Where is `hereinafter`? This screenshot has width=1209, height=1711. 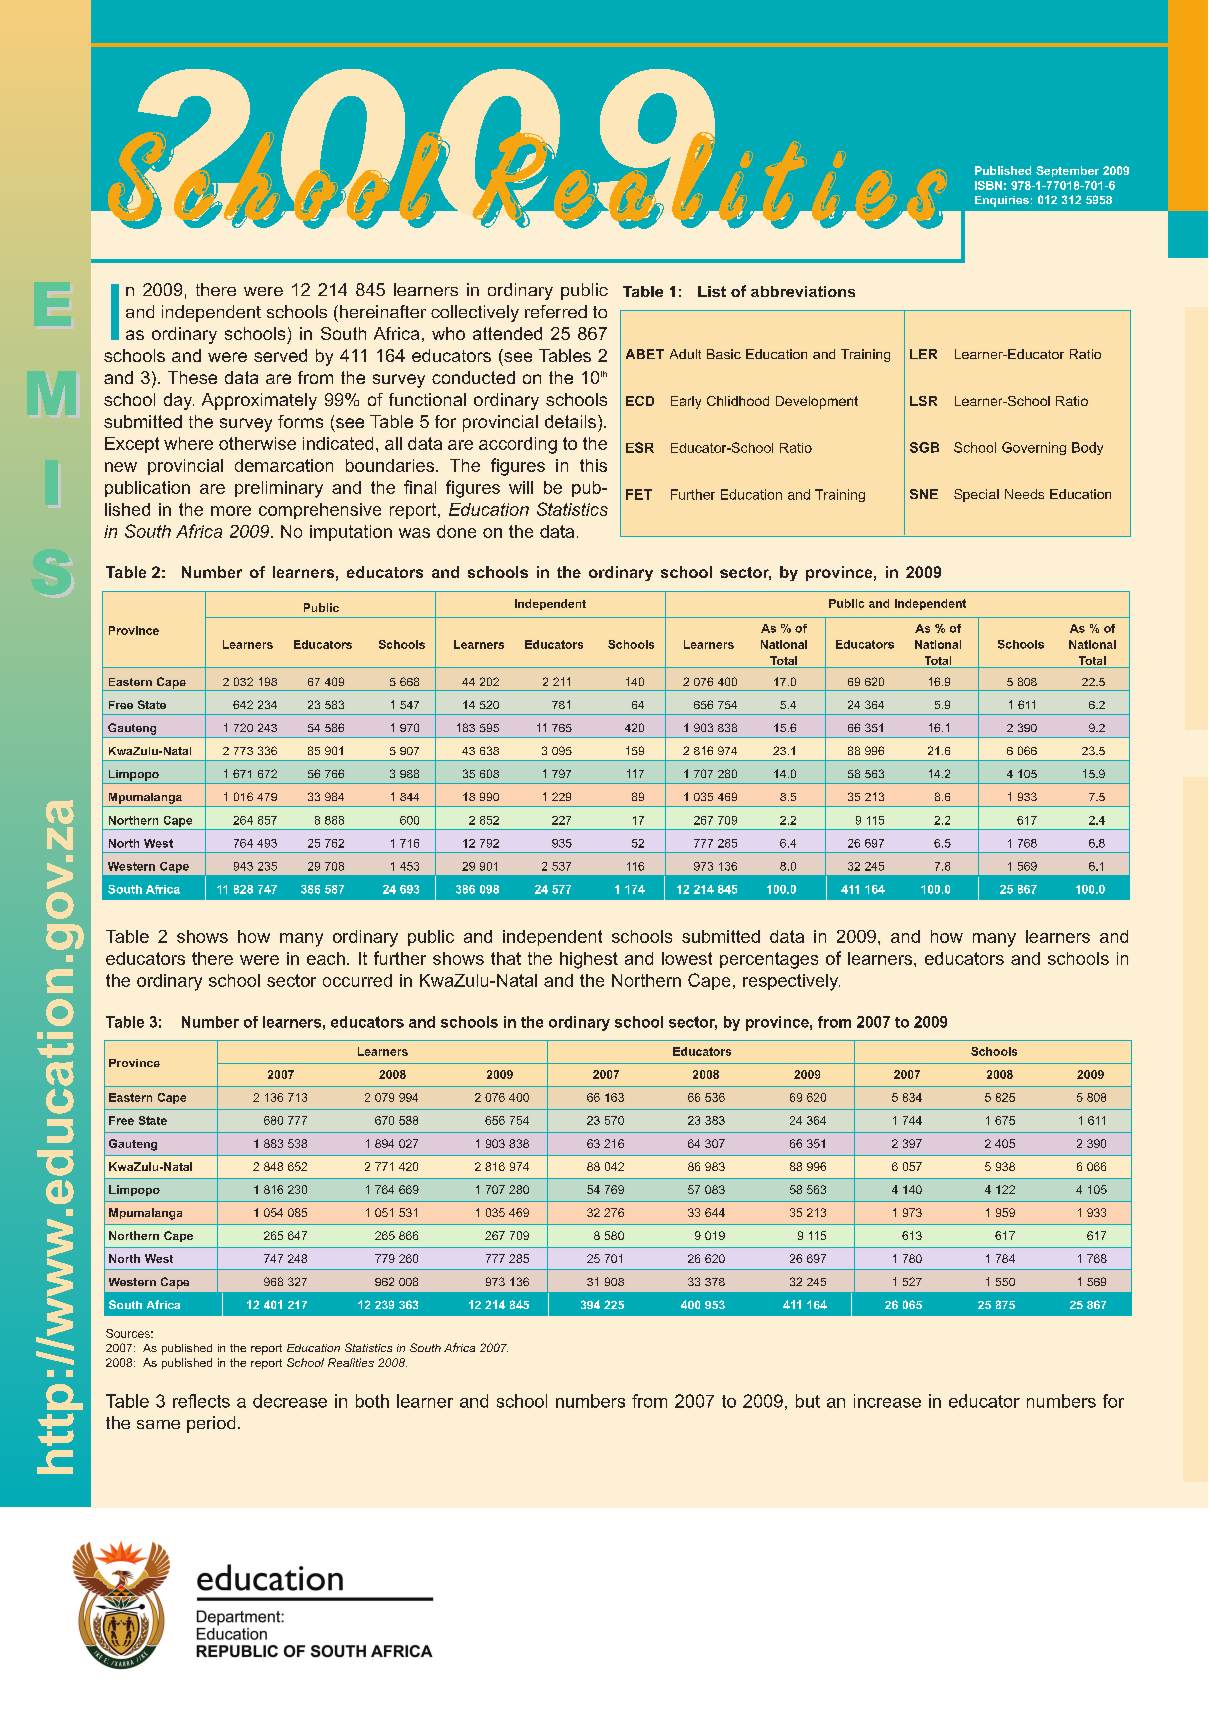
hereinafter is located at coordinates (381, 311).
